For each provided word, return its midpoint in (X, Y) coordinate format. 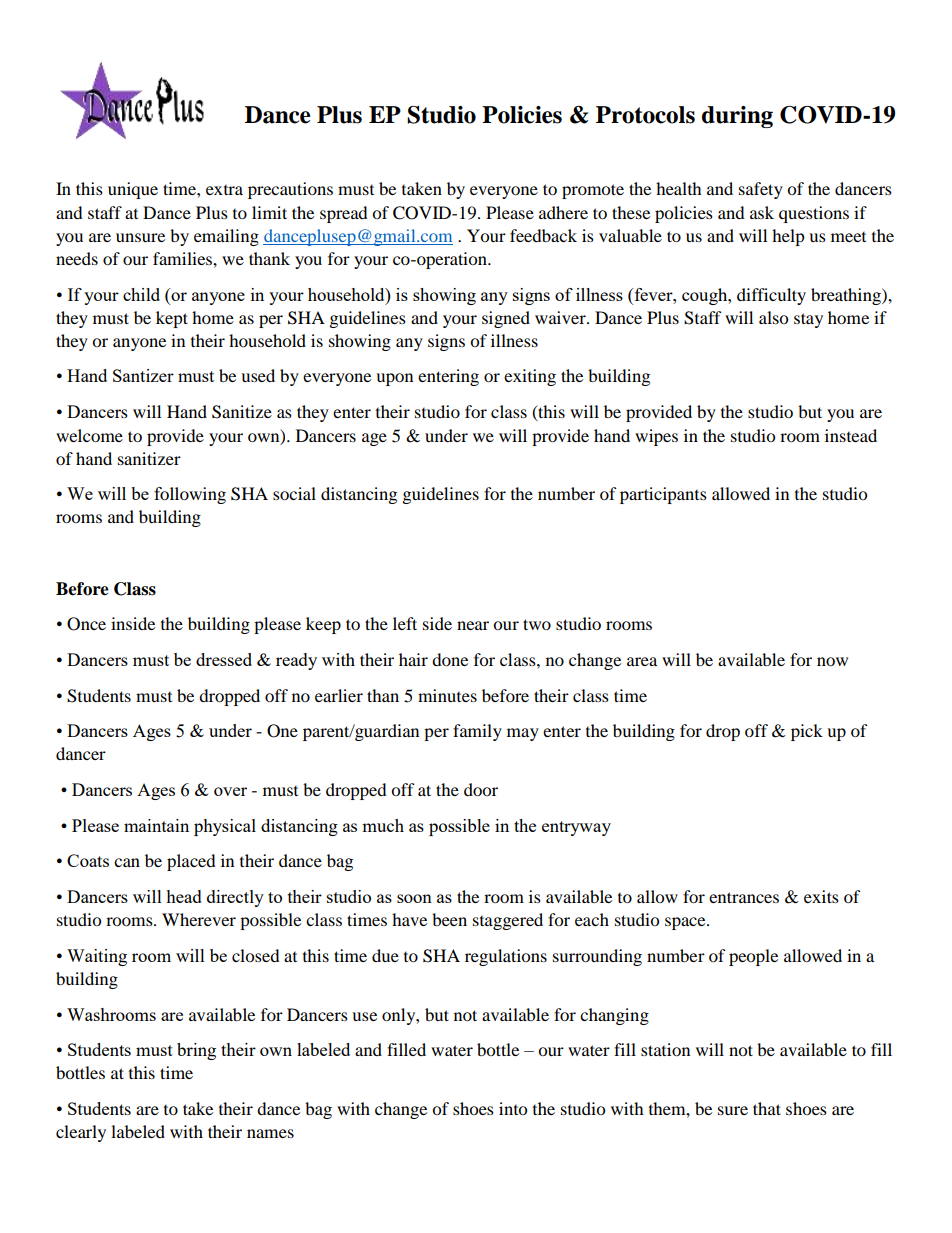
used (258, 375)
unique (133, 190)
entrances (744, 897)
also (773, 317)
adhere (563, 212)
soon (414, 898)
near (473, 625)
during (737, 117)
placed (191, 862)
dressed (224, 659)
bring (196, 1051)
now (832, 661)
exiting (530, 377)
